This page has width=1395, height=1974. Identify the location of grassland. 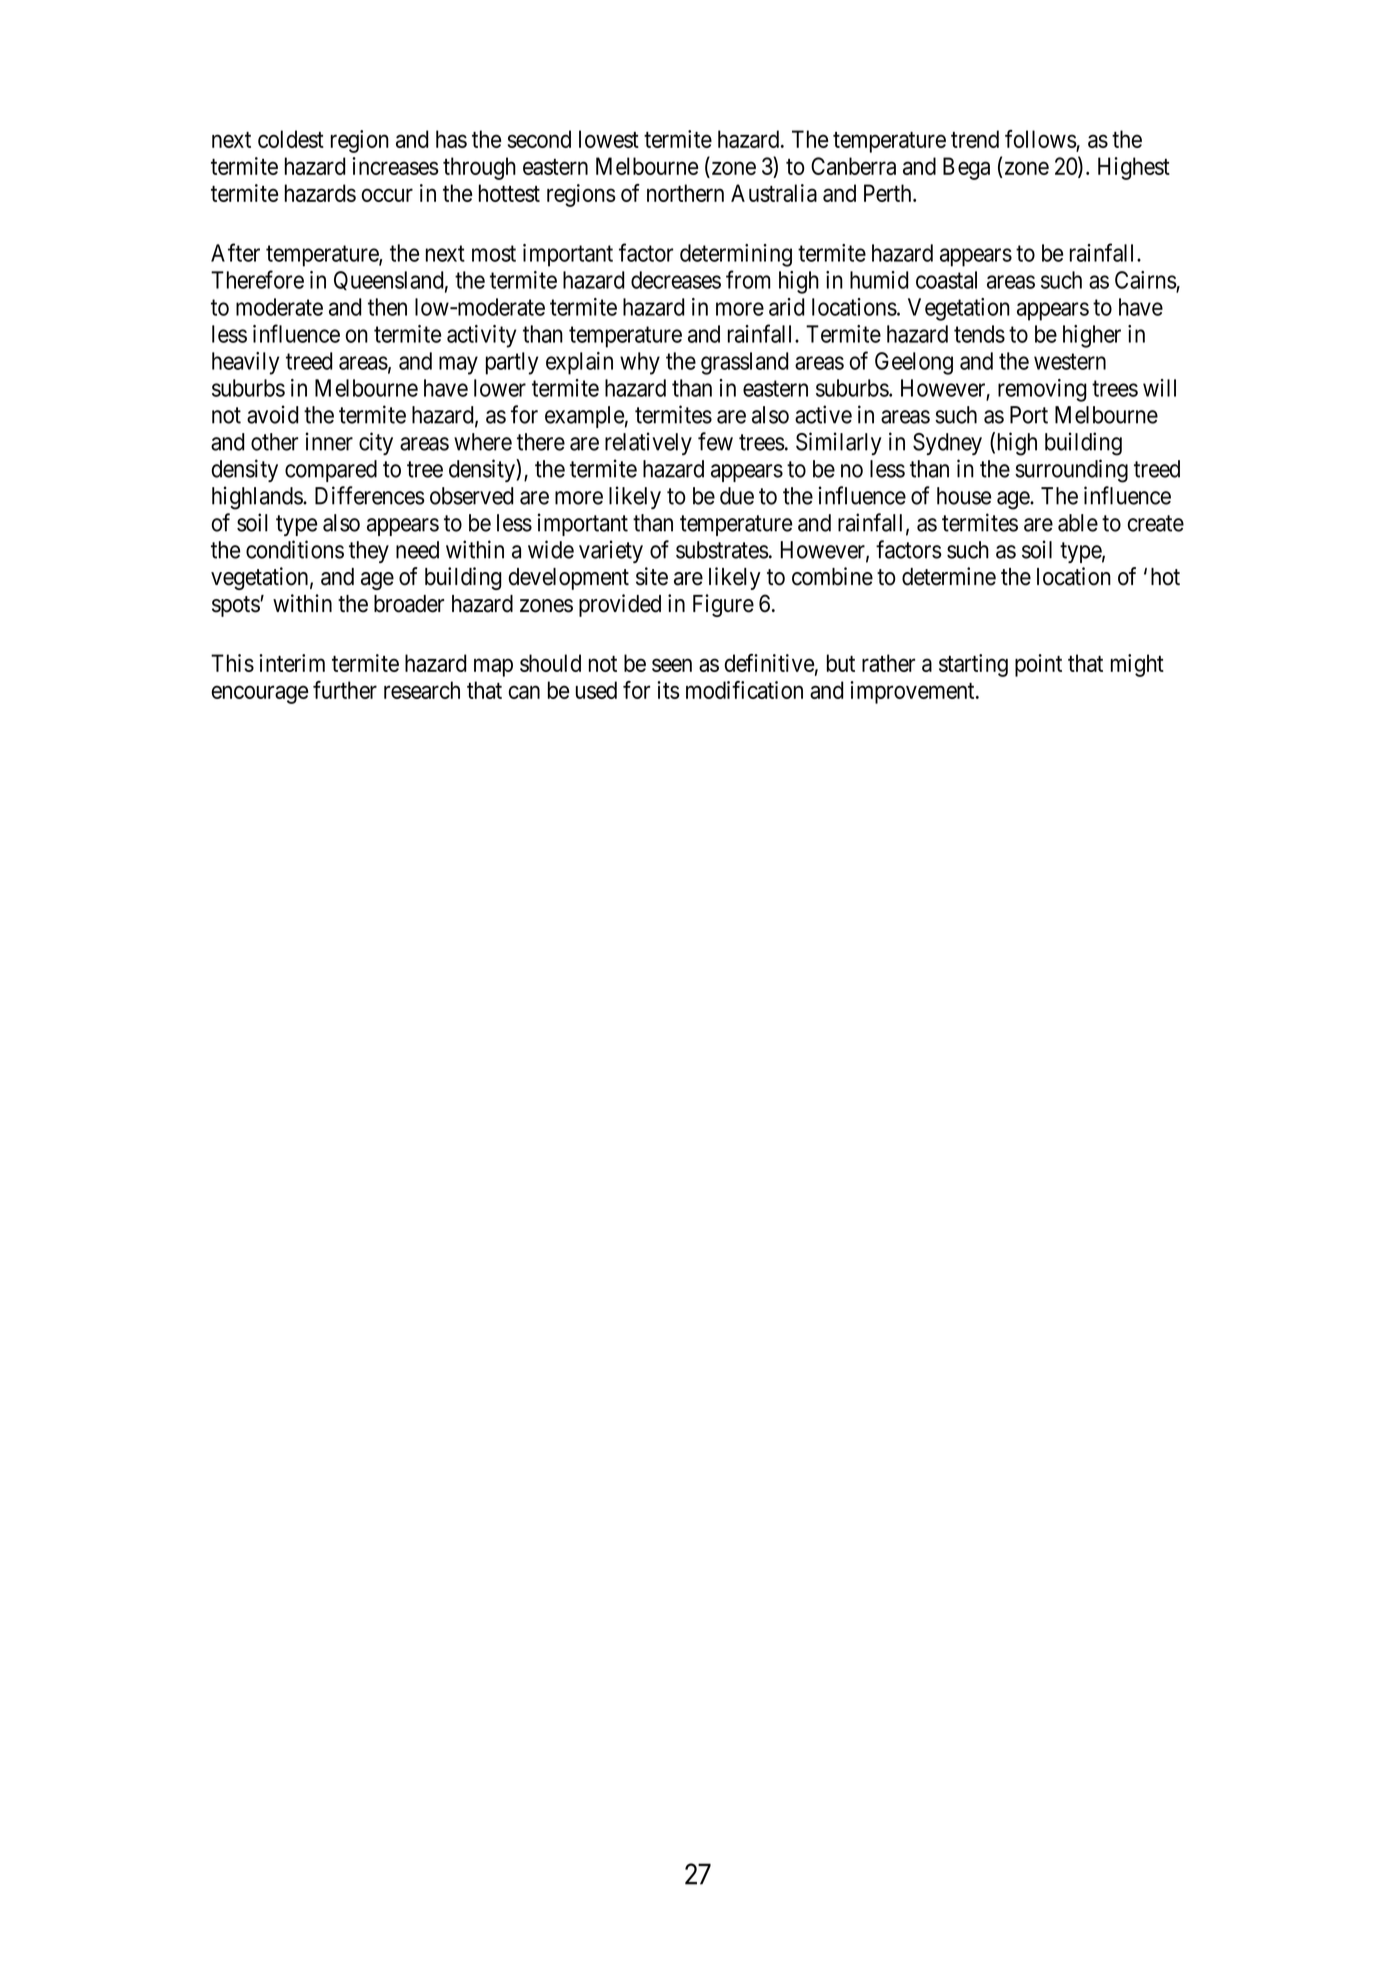
(745, 363).
